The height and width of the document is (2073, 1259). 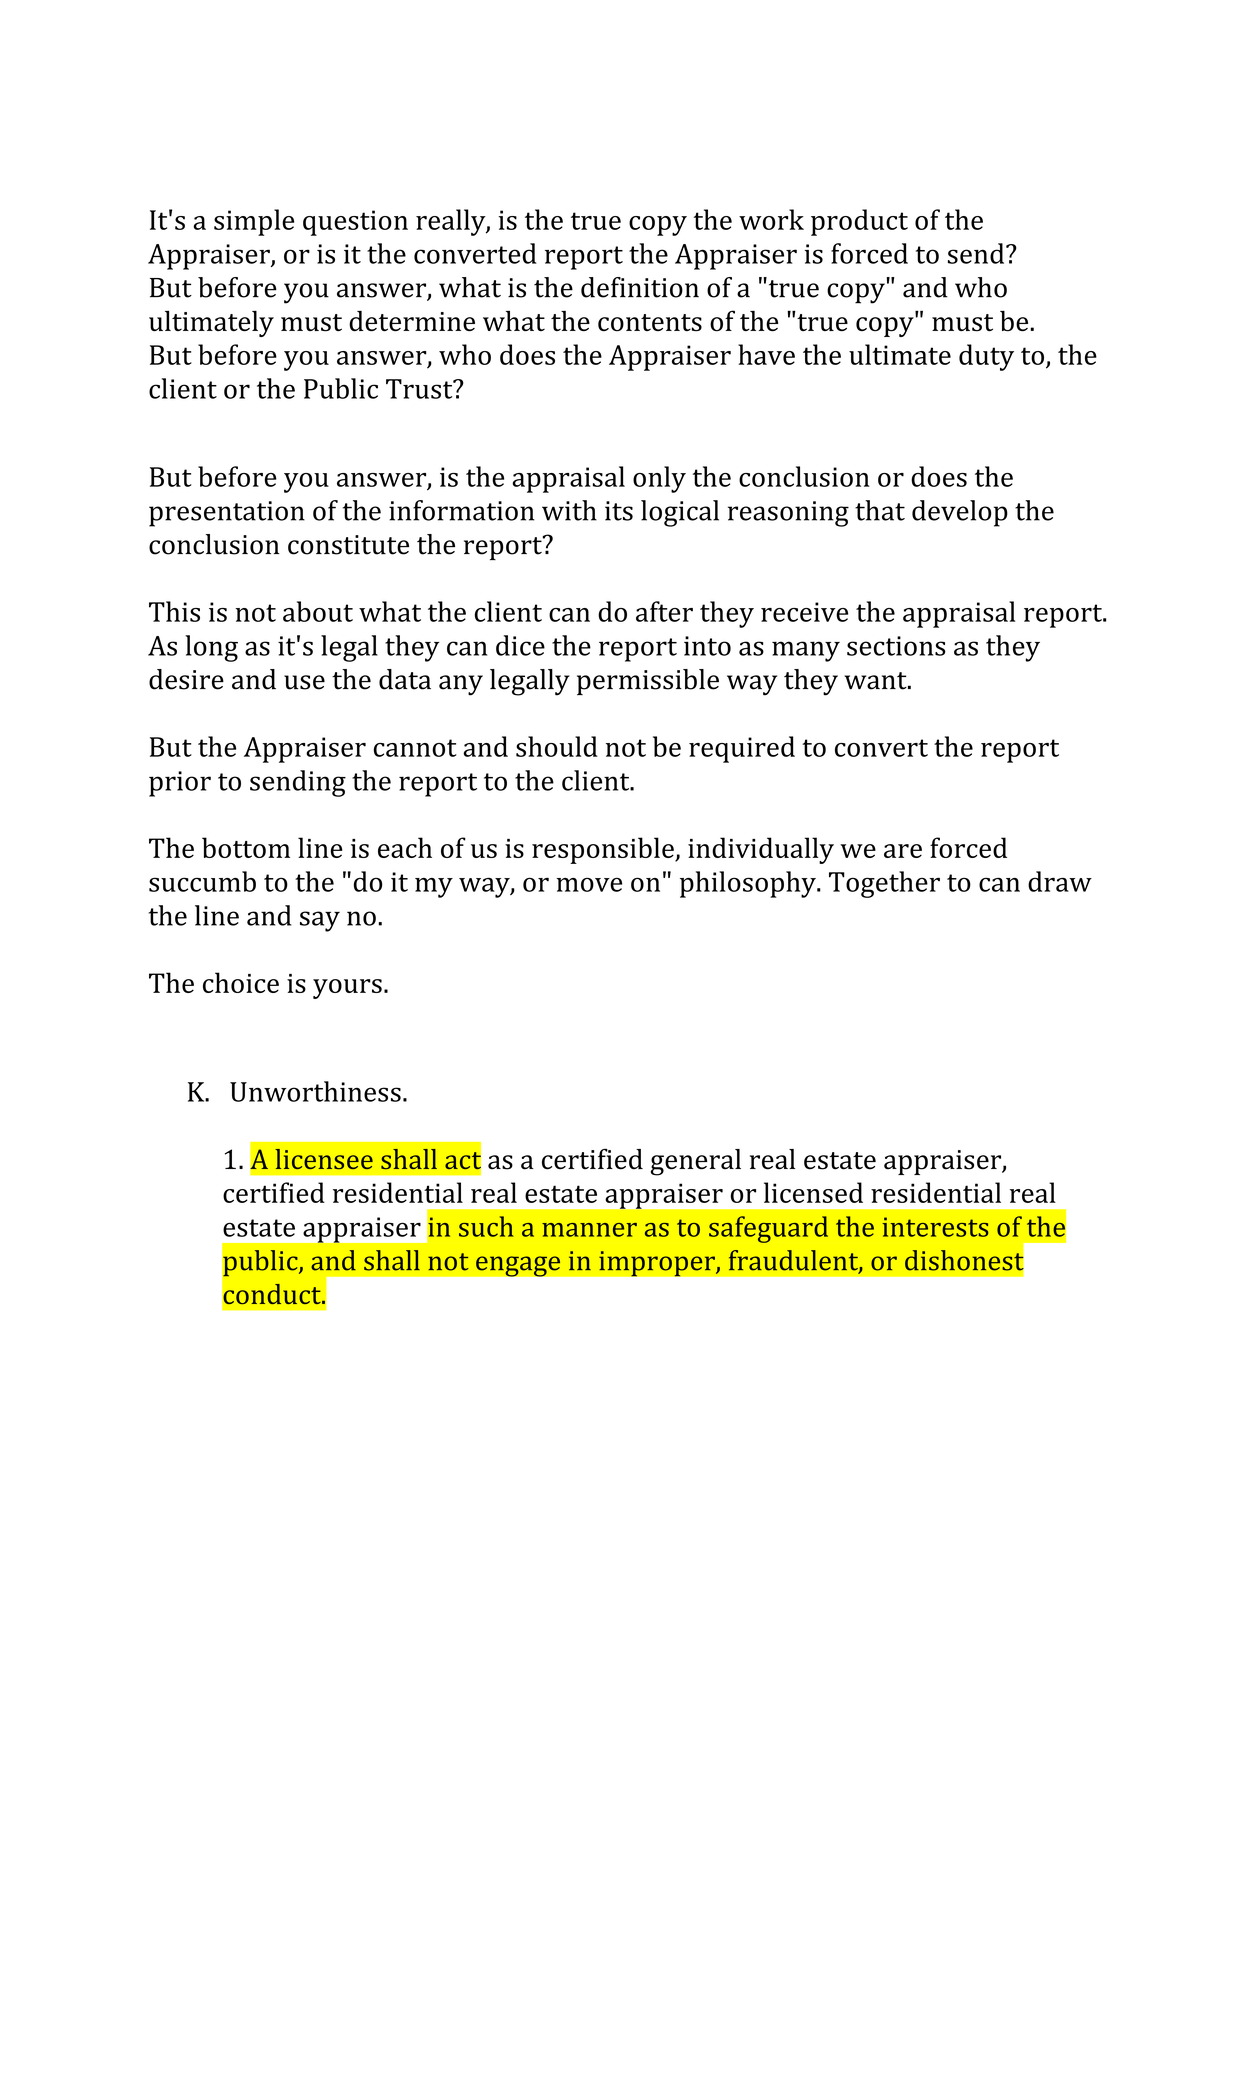 I want to click on develop, so click(x=960, y=513).
